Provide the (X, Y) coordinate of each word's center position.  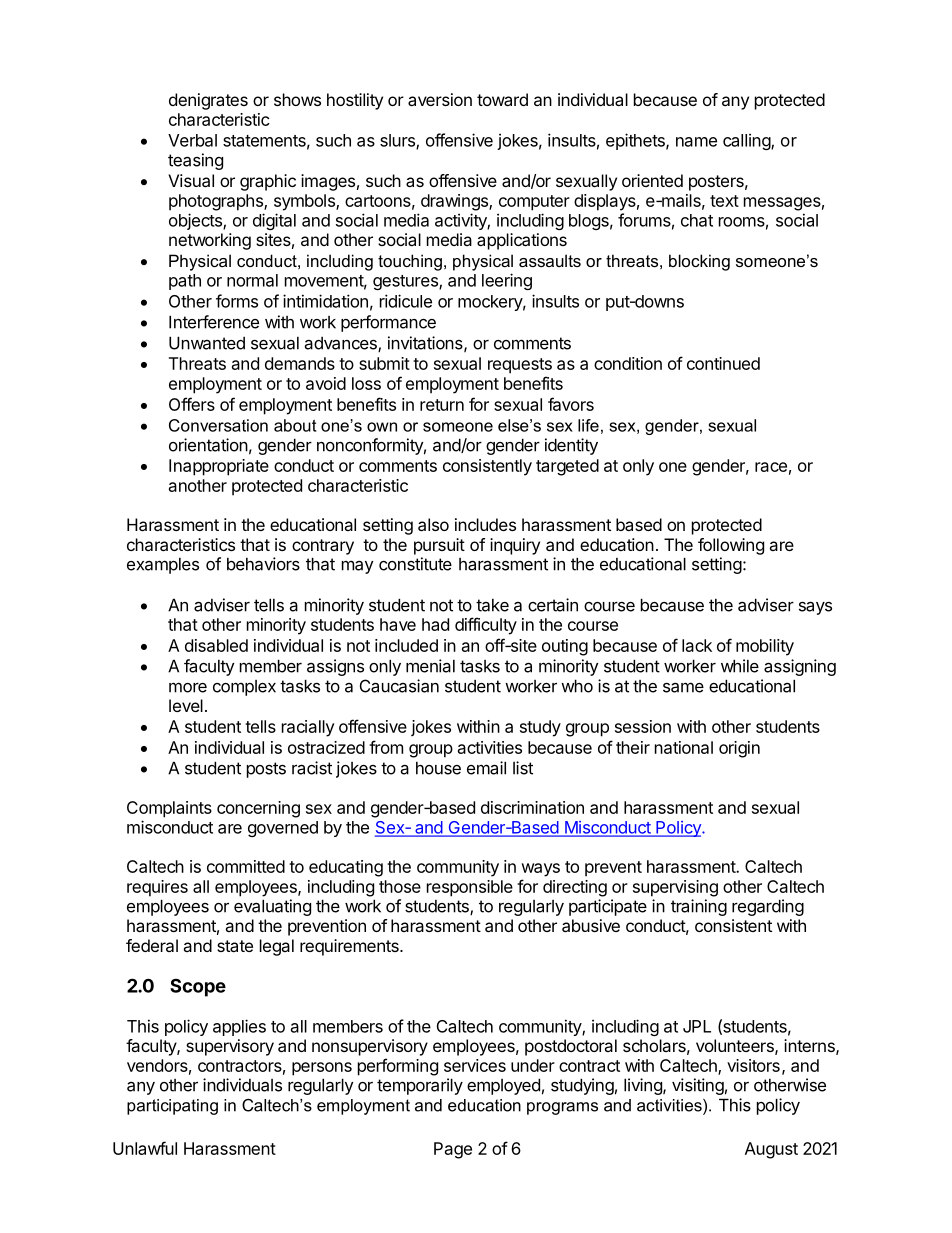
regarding (768, 907)
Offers (192, 404)
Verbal (192, 140)
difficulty (486, 626)
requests (520, 366)
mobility (765, 647)
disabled (216, 645)
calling (747, 141)
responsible (470, 888)
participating (172, 1107)
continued (723, 363)
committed (246, 866)
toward (502, 99)
